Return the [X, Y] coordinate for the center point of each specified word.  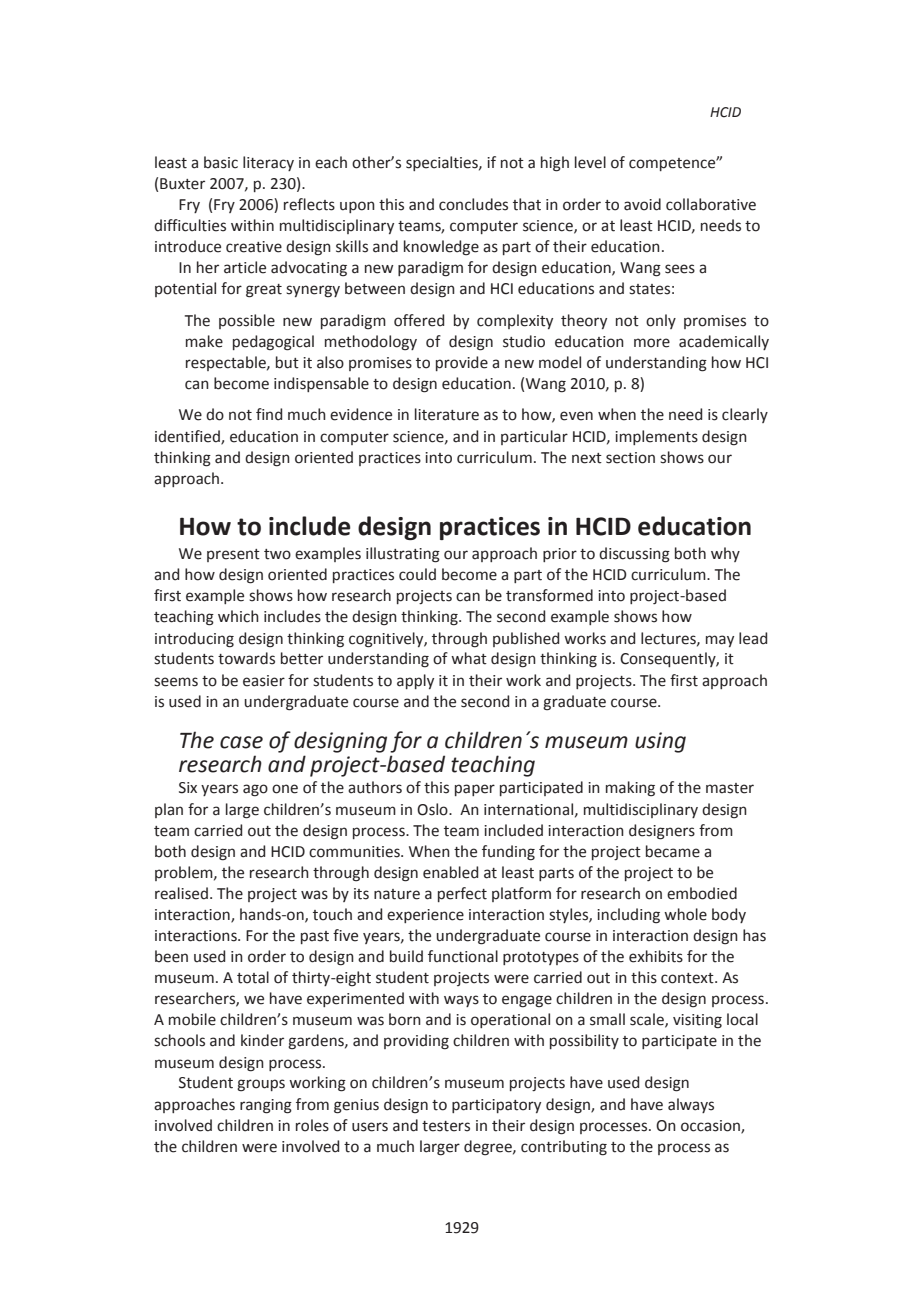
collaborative [711, 204]
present [233, 555]
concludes [473, 204]
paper [475, 790]
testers [446, 1126]
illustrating [403, 555]
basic [221, 162]
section [630, 458]
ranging [266, 1106]
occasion [711, 1126]
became [673, 851]
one [285, 789]
